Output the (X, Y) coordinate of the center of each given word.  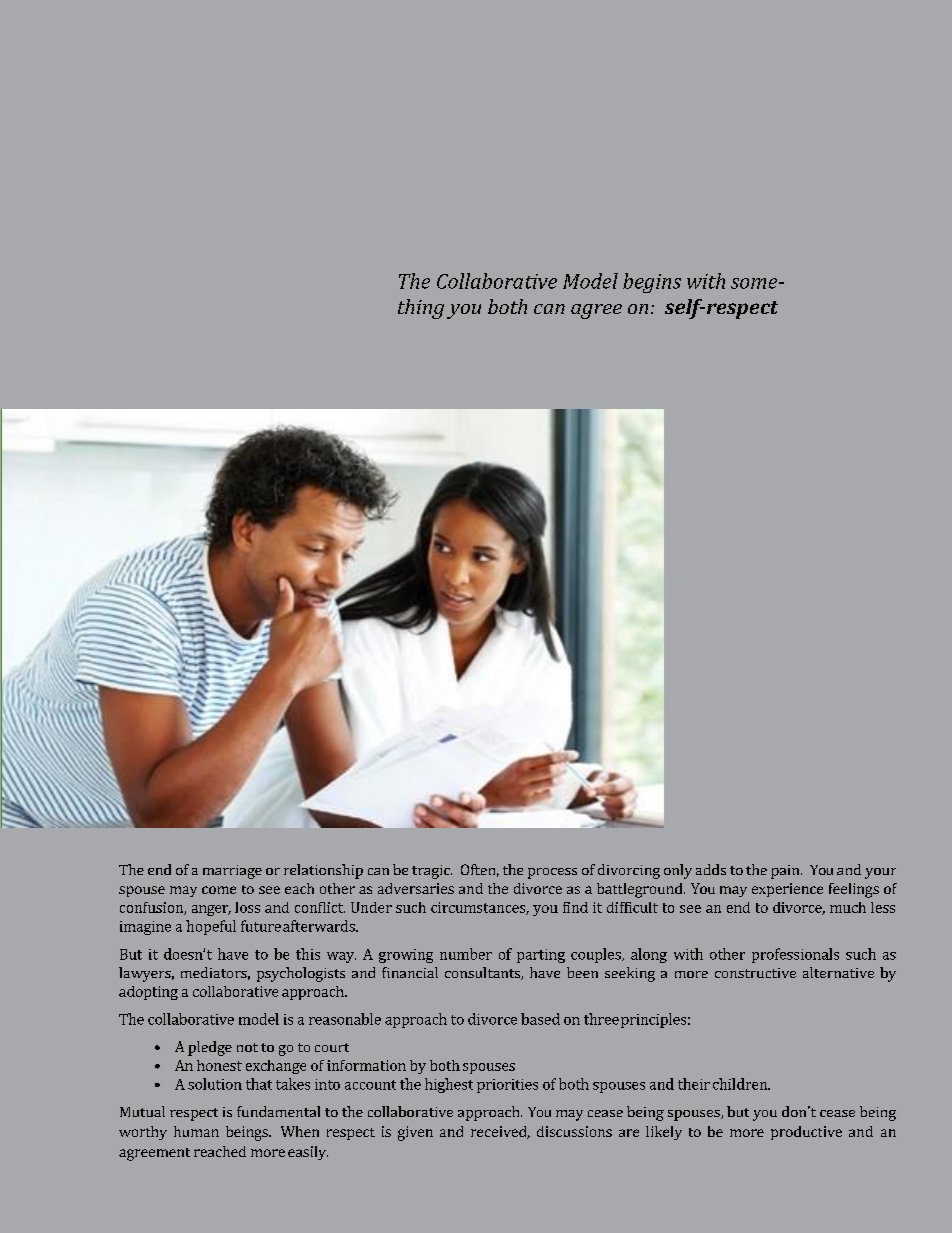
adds (711, 869)
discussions (574, 1131)
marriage (232, 872)
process (552, 873)
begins (652, 283)
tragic (432, 872)
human (196, 1131)
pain (786, 872)
